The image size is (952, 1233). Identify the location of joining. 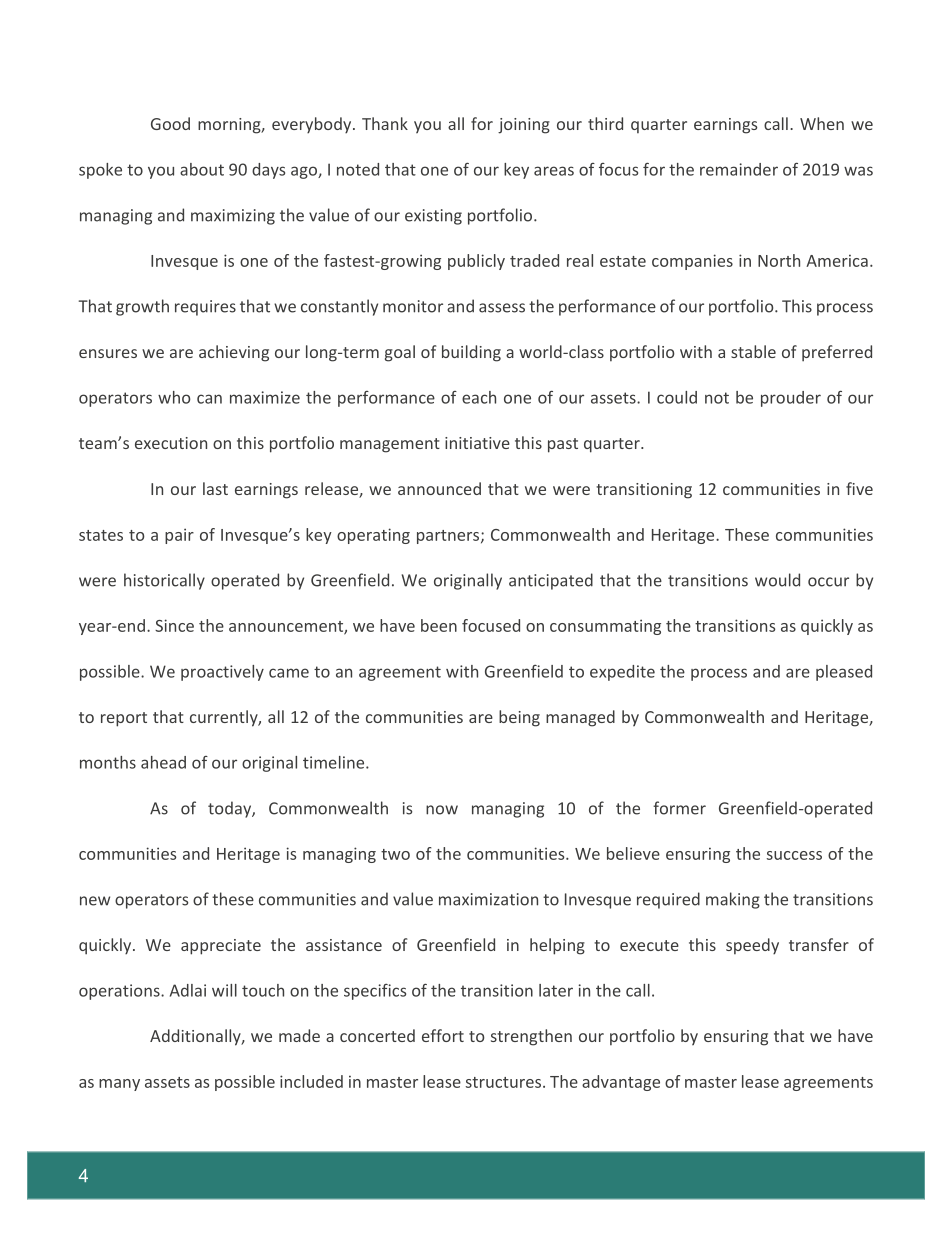
(524, 126).
